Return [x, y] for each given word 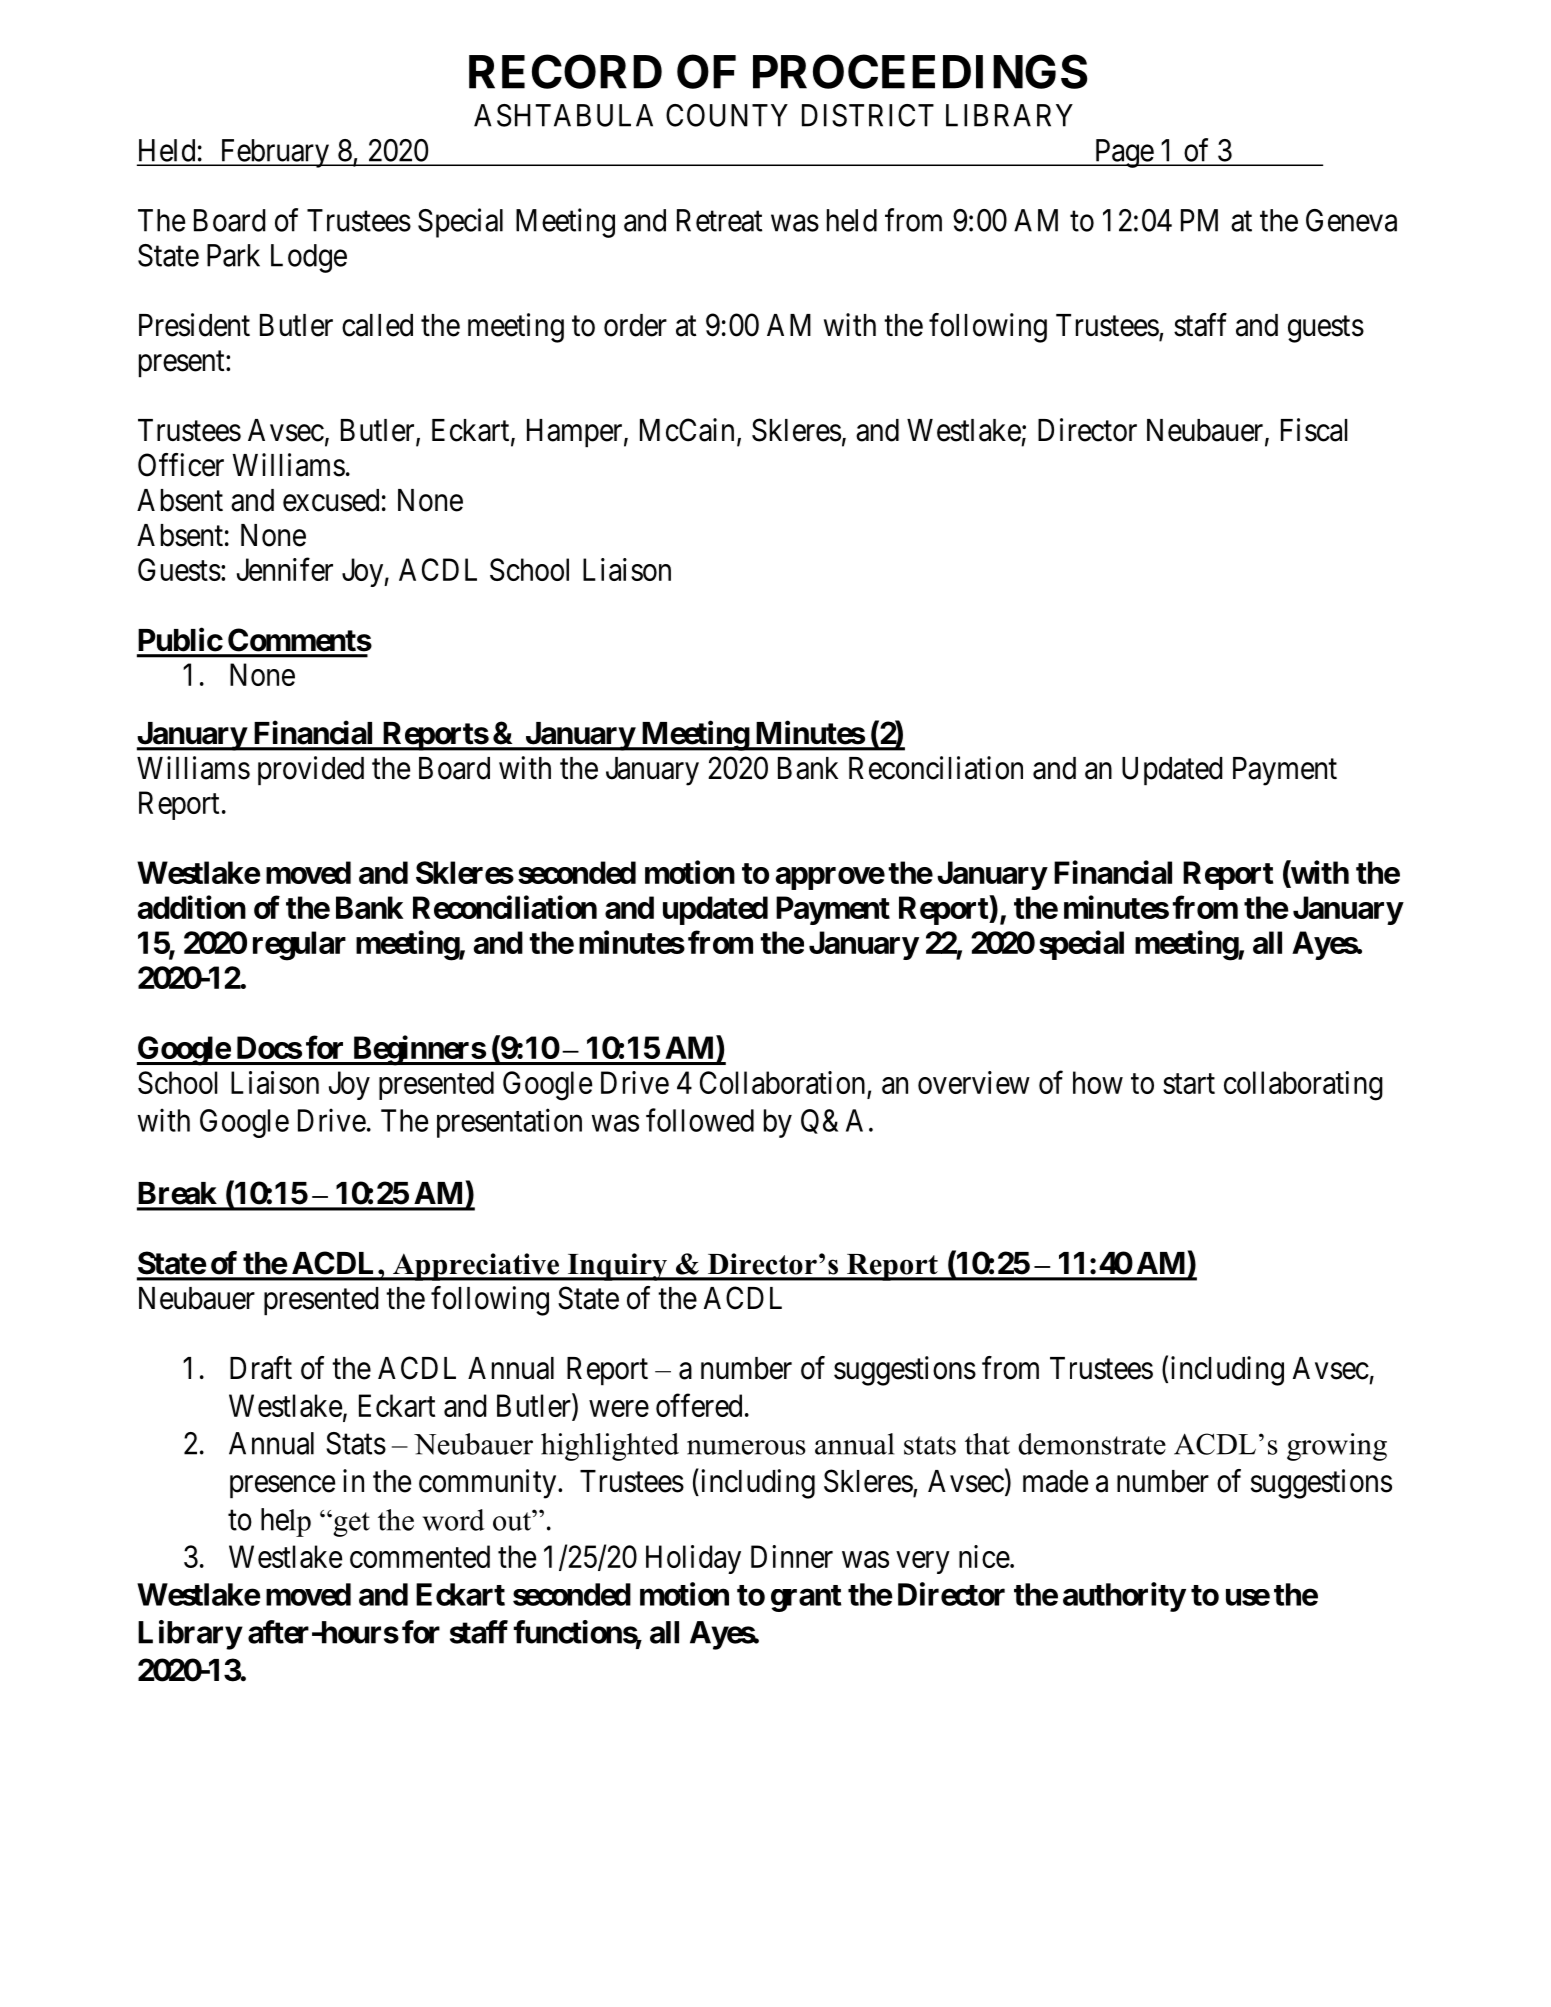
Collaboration [784, 1084]
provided [311, 771]
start [1189, 1084]
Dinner [792, 1556]
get [350, 1524]
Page [1123, 153]
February [274, 153]
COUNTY [727, 115]
